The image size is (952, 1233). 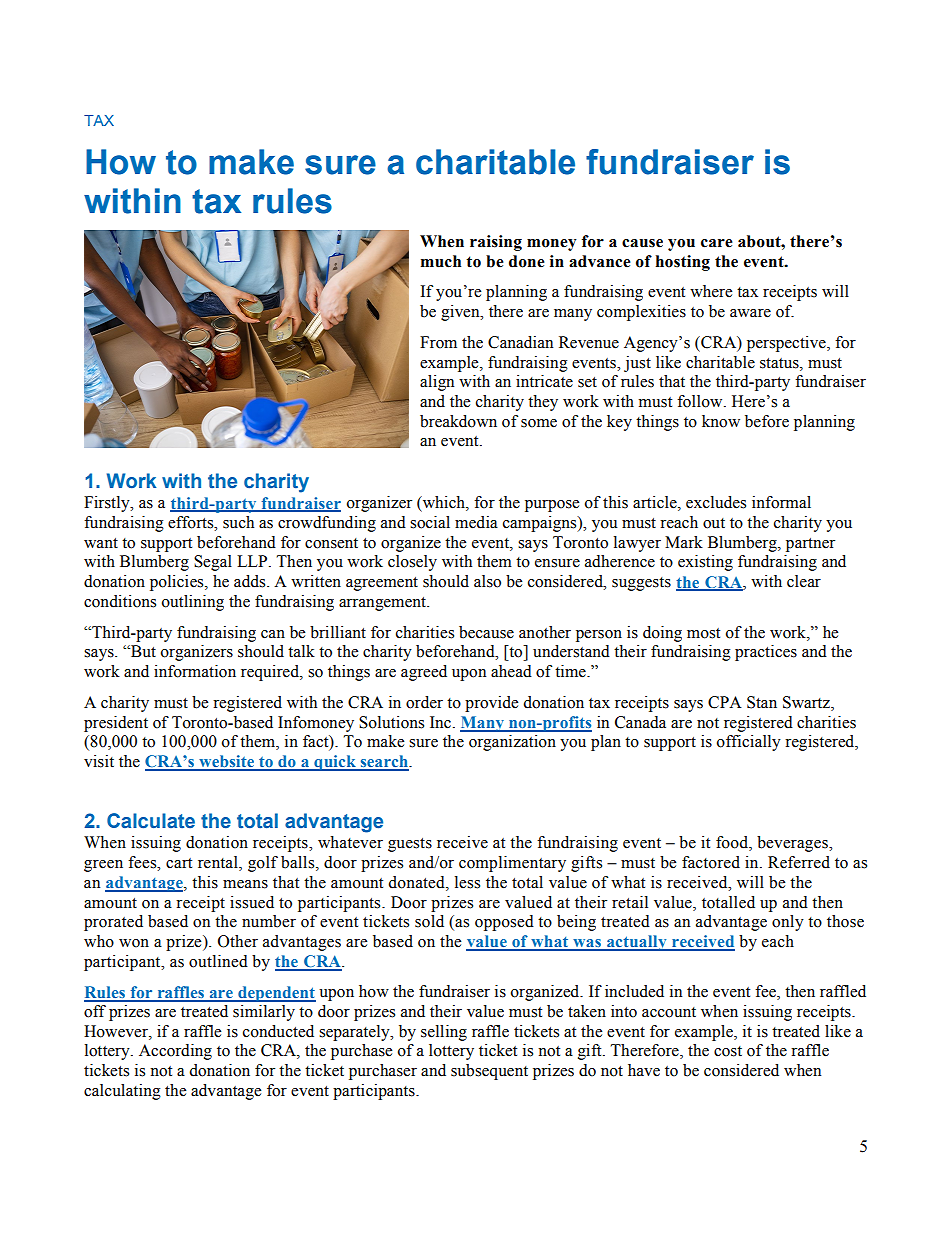 What do you see at coordinates (175, 1052) in the screenshot?
I see `According` at bounding box center [175, 1052].
